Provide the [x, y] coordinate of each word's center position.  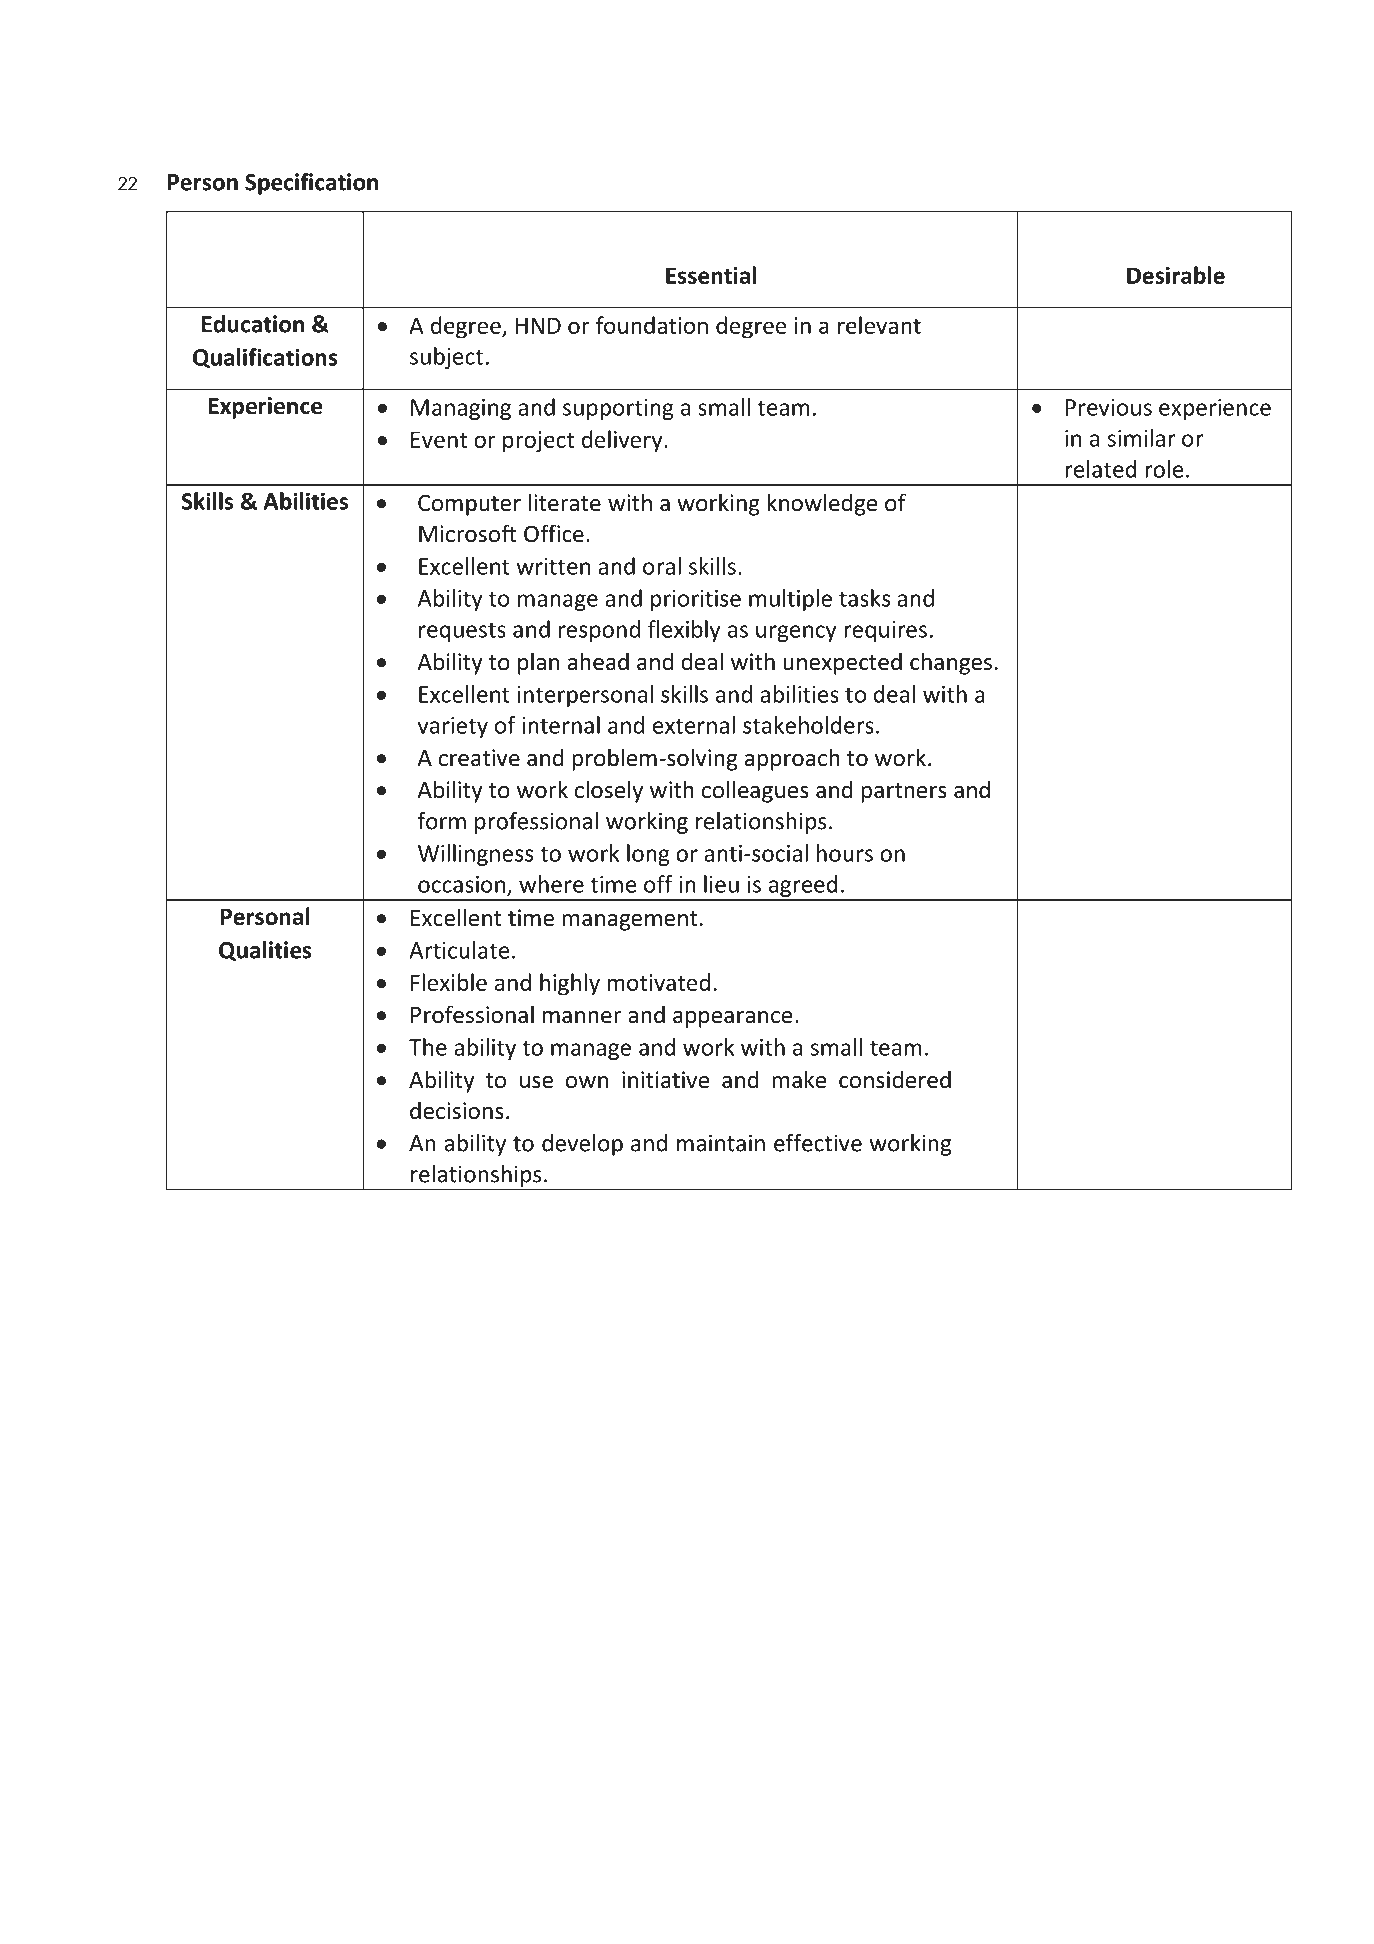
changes [951, 663]
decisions [457, 1110]
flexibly [684, 631]
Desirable [1176, 275]
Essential [711, 275]
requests [462, 632]
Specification [311, 184]
